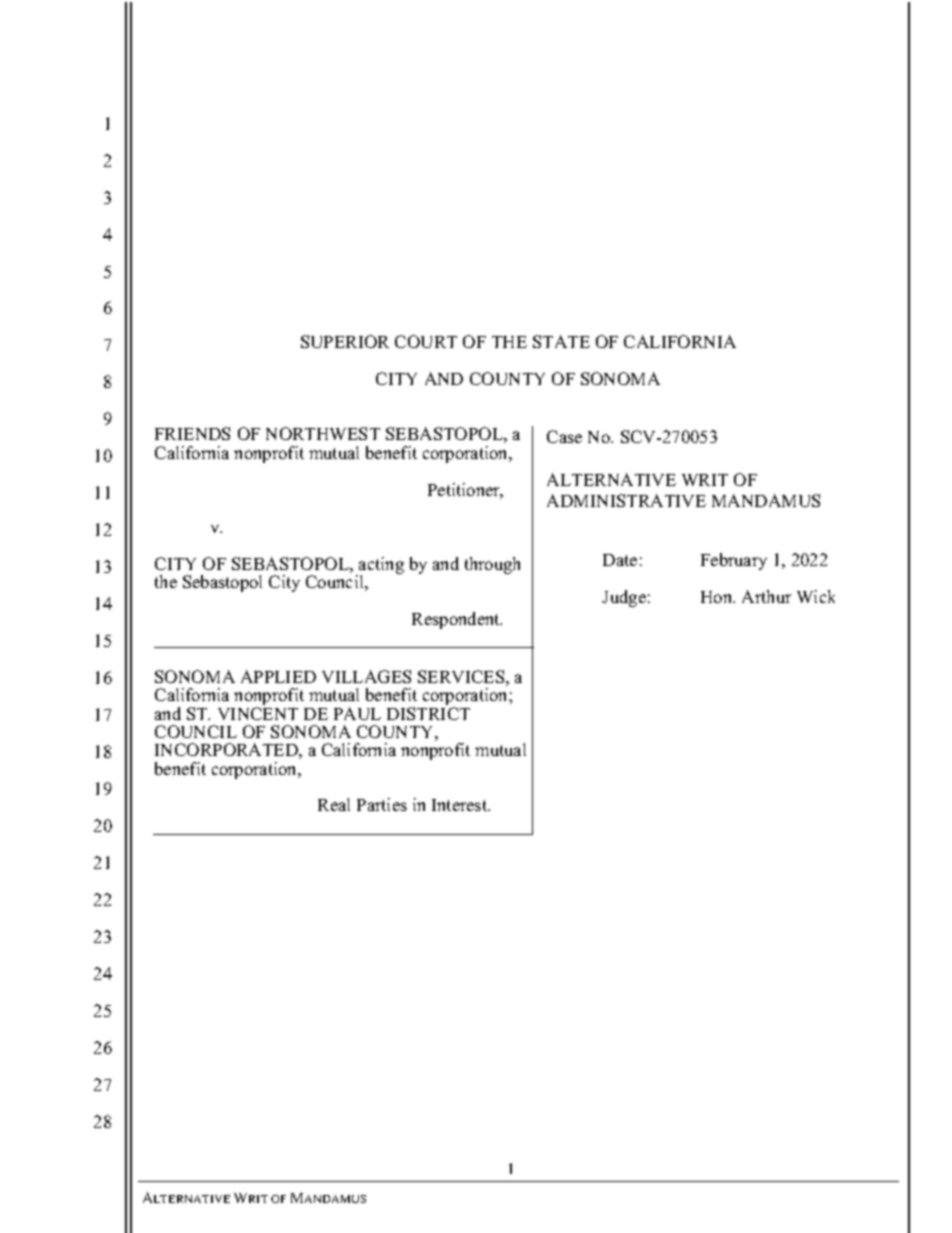 The width and height of the image is (952, 1233). Describe the element at coordinates (334, 804) in the image. I see `Real` at that location.
